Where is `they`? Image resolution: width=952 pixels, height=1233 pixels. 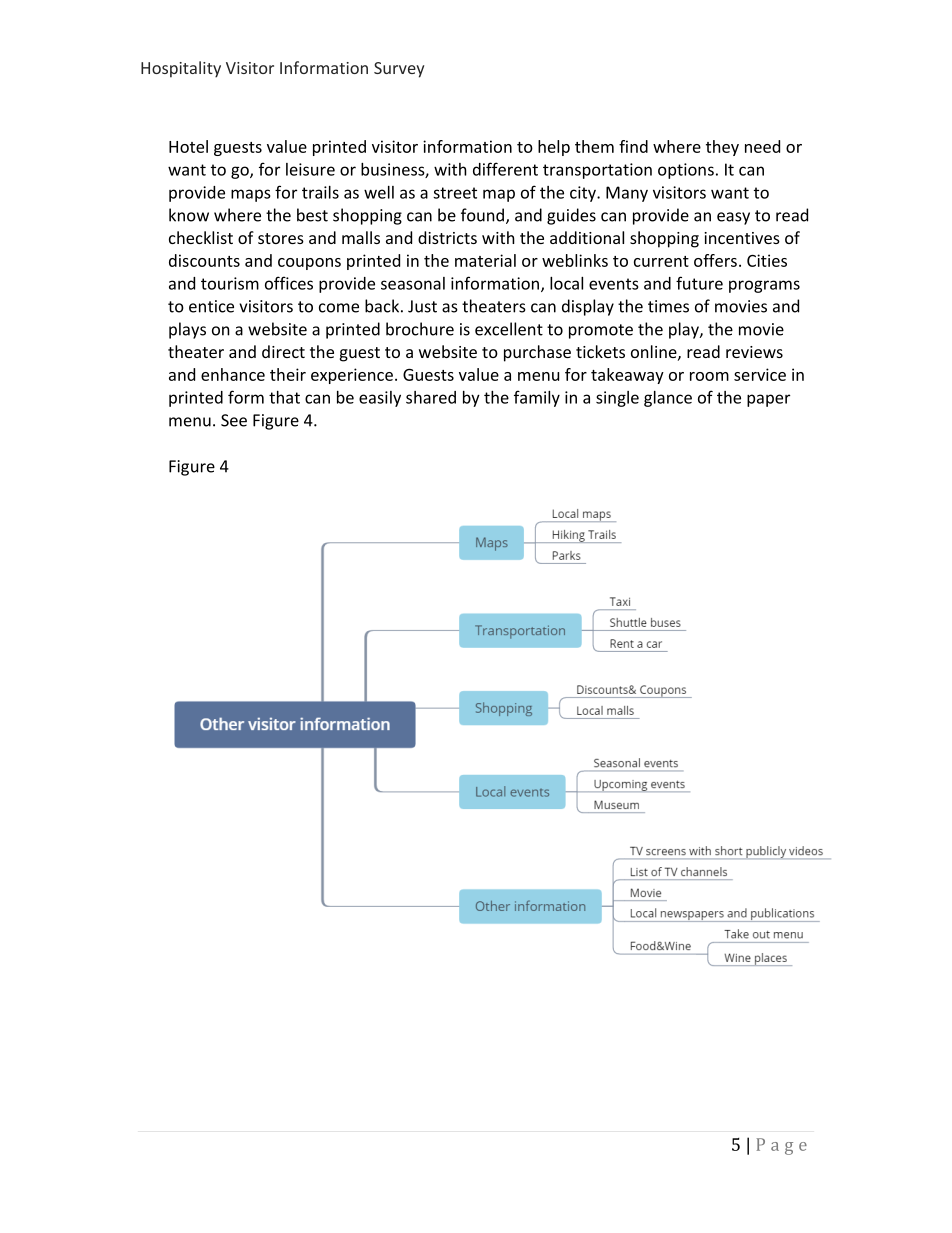
they is located at coordinates (722, 148).
